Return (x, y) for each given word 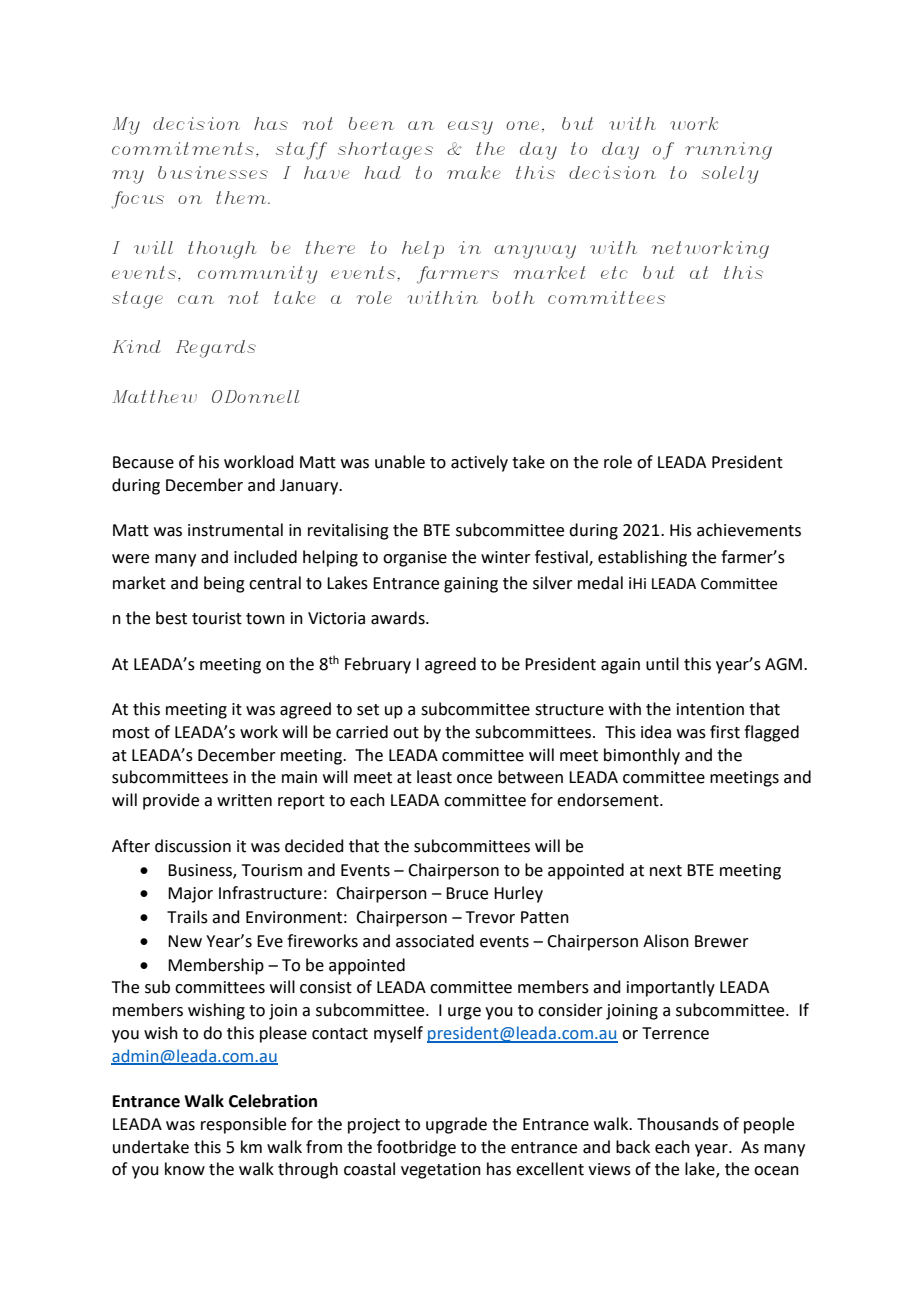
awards (399, 618)
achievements (749, 530)
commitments (183, 148)
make (474, 172)
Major (190, 895)
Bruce (467, 893)
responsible (243, 1125)
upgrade (456, 1125)
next (666, 871)
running (728, 151)
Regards (216, 349)
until (662, 664)
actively (479, 463)
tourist (217, 618)
